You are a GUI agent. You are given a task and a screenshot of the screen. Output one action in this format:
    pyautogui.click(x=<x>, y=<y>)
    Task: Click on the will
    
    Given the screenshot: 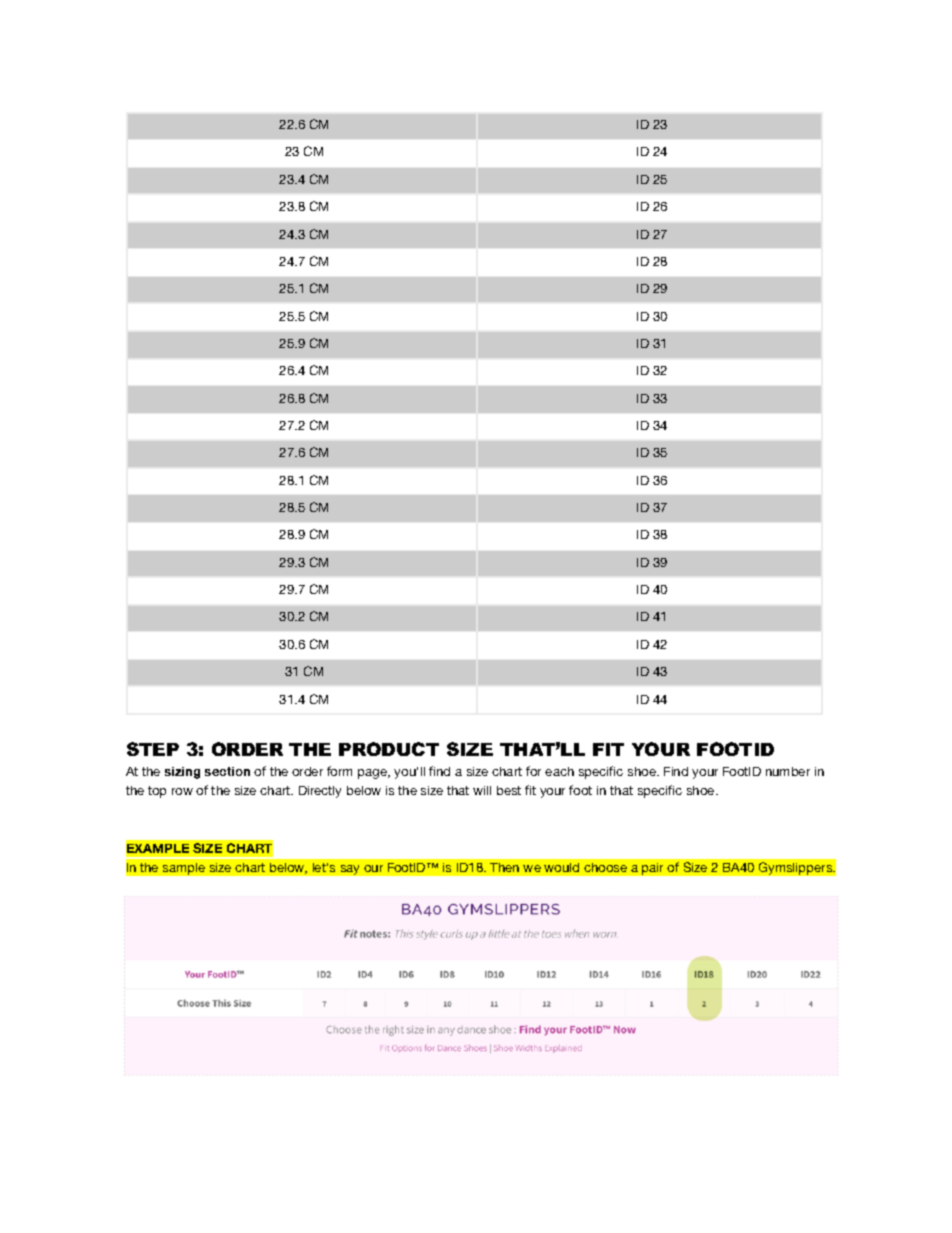 What is the action you would take?
    pyautogui.click(x=482, y=790)
